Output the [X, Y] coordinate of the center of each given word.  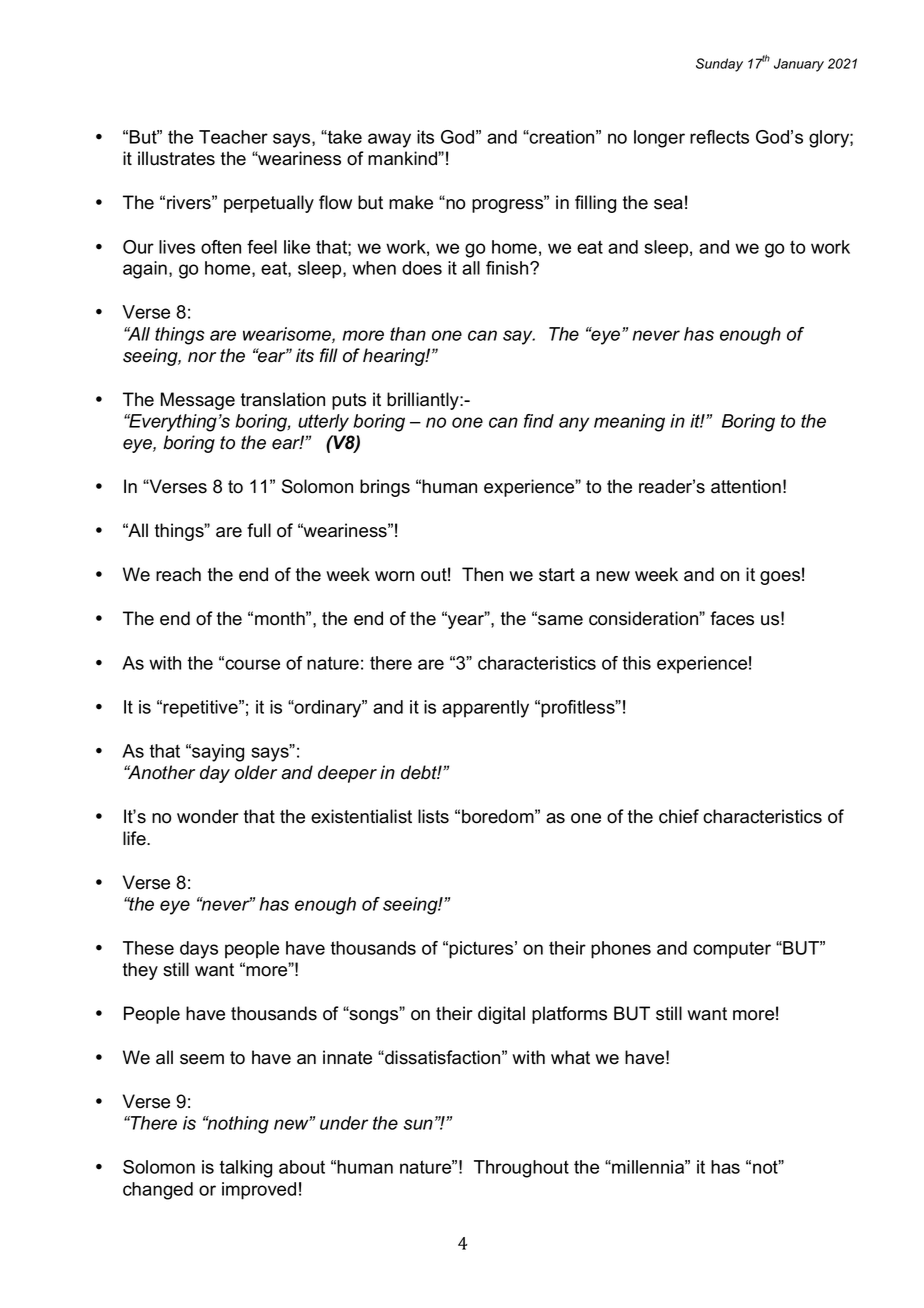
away [389, 140]
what [570, 1057]
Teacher [233, 137]
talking [245, 1169]
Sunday [719, 65]
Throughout [521, 1169]
